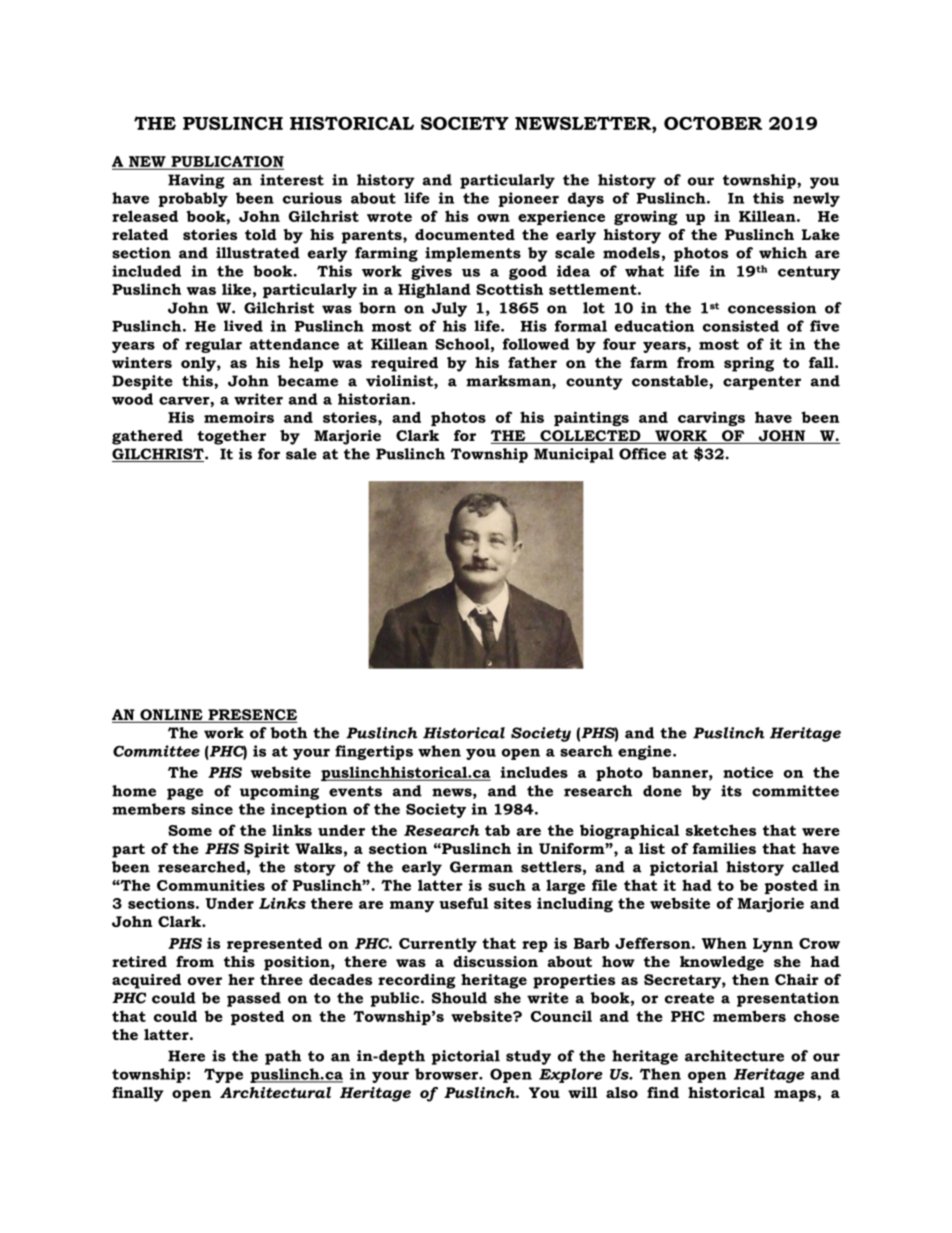 Image resolution: width=952 pixels, height=1233 pixels. What do you see at coordinates (646, 752) in the screenshot?
I see `engine` at bounding box center [646, 752].
